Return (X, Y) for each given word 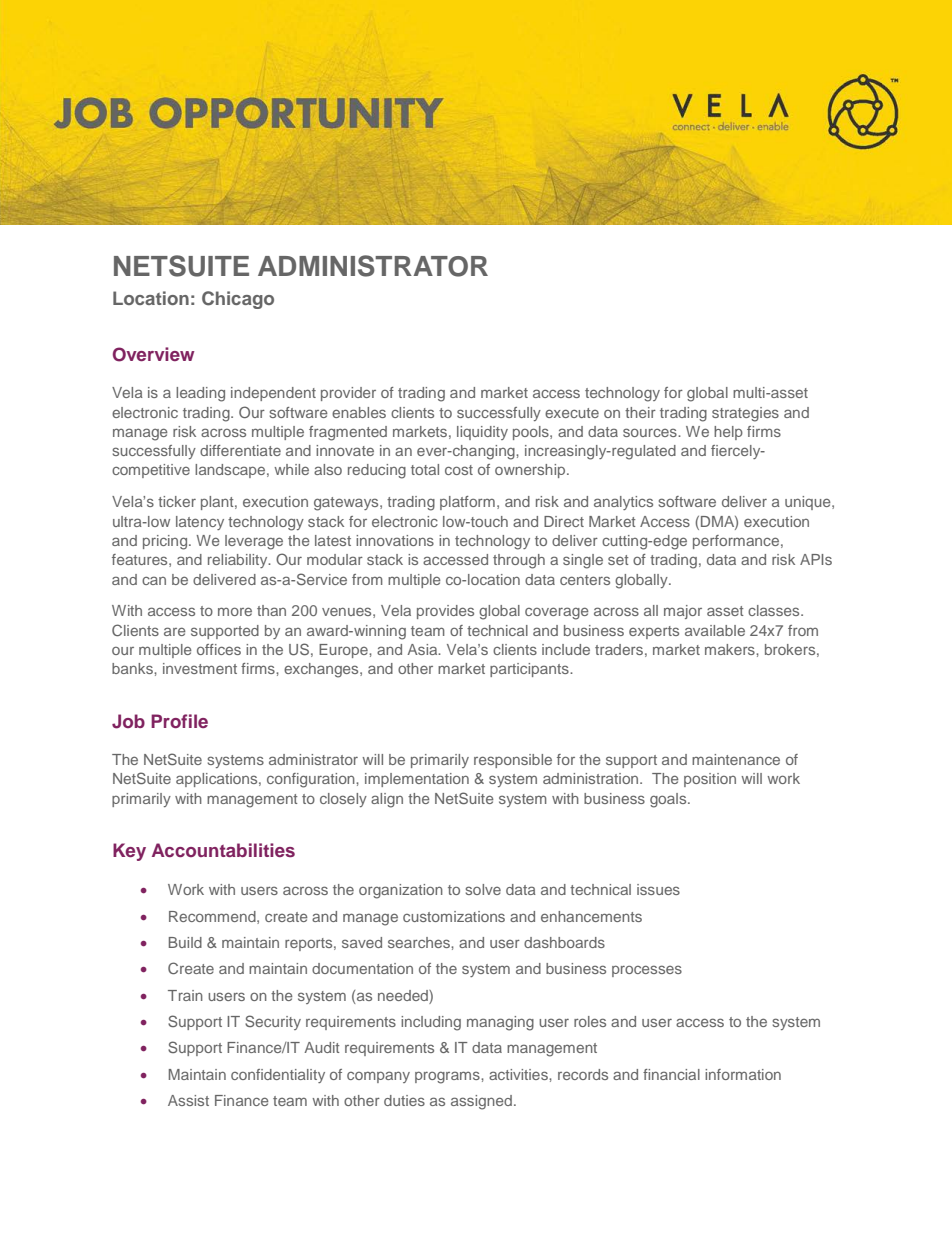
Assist (188, 1100)
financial (671, 1074)
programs (448, 1077)
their (640, 412)
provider (348, 394)
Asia (423, 649)
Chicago (238, 300)
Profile (179, 721)
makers (731, 649)
